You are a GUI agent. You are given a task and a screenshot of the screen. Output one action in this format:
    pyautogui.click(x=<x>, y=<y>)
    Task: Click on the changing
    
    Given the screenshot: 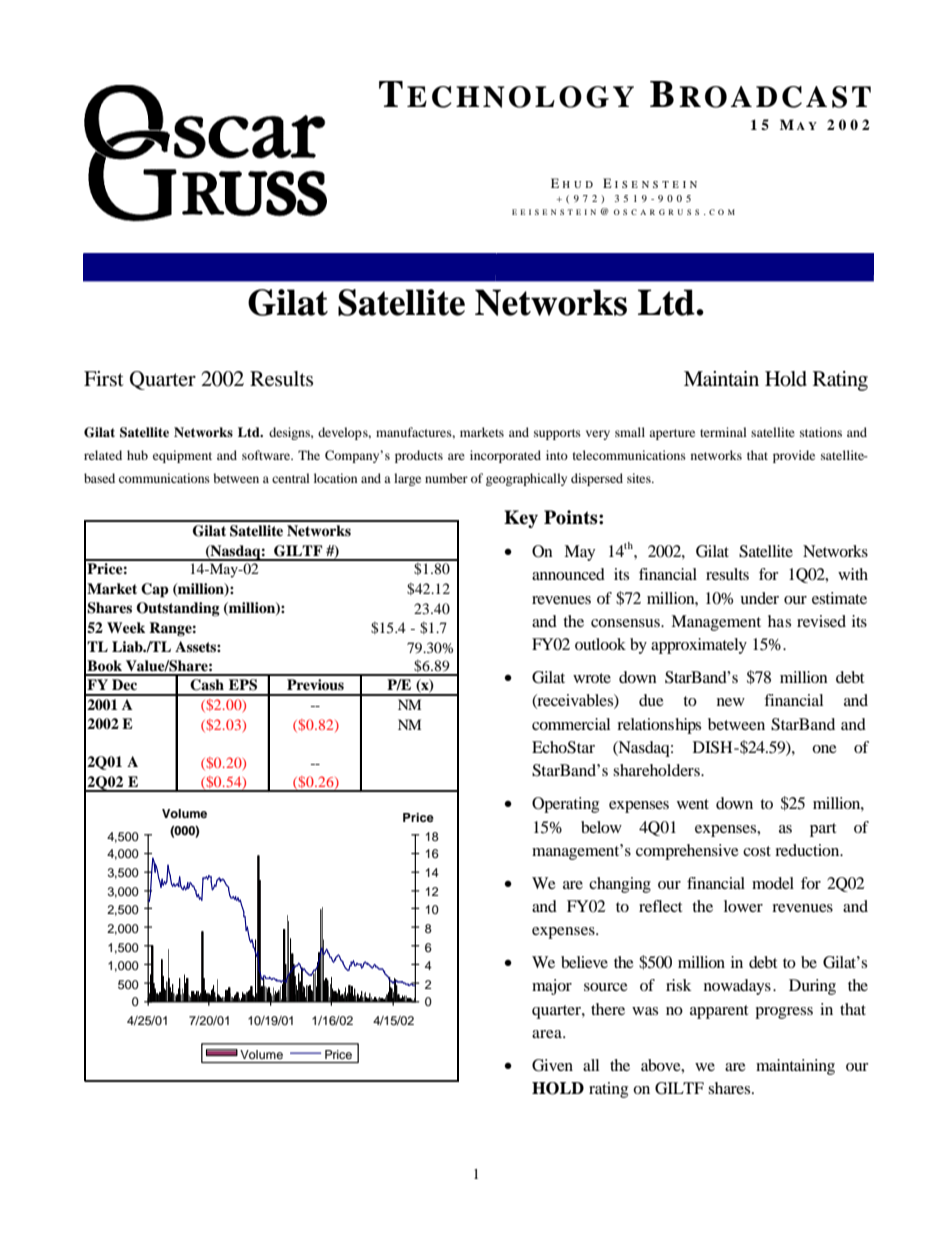 What is the action you would take?
    pyautogui.click(x=620, y=885)
